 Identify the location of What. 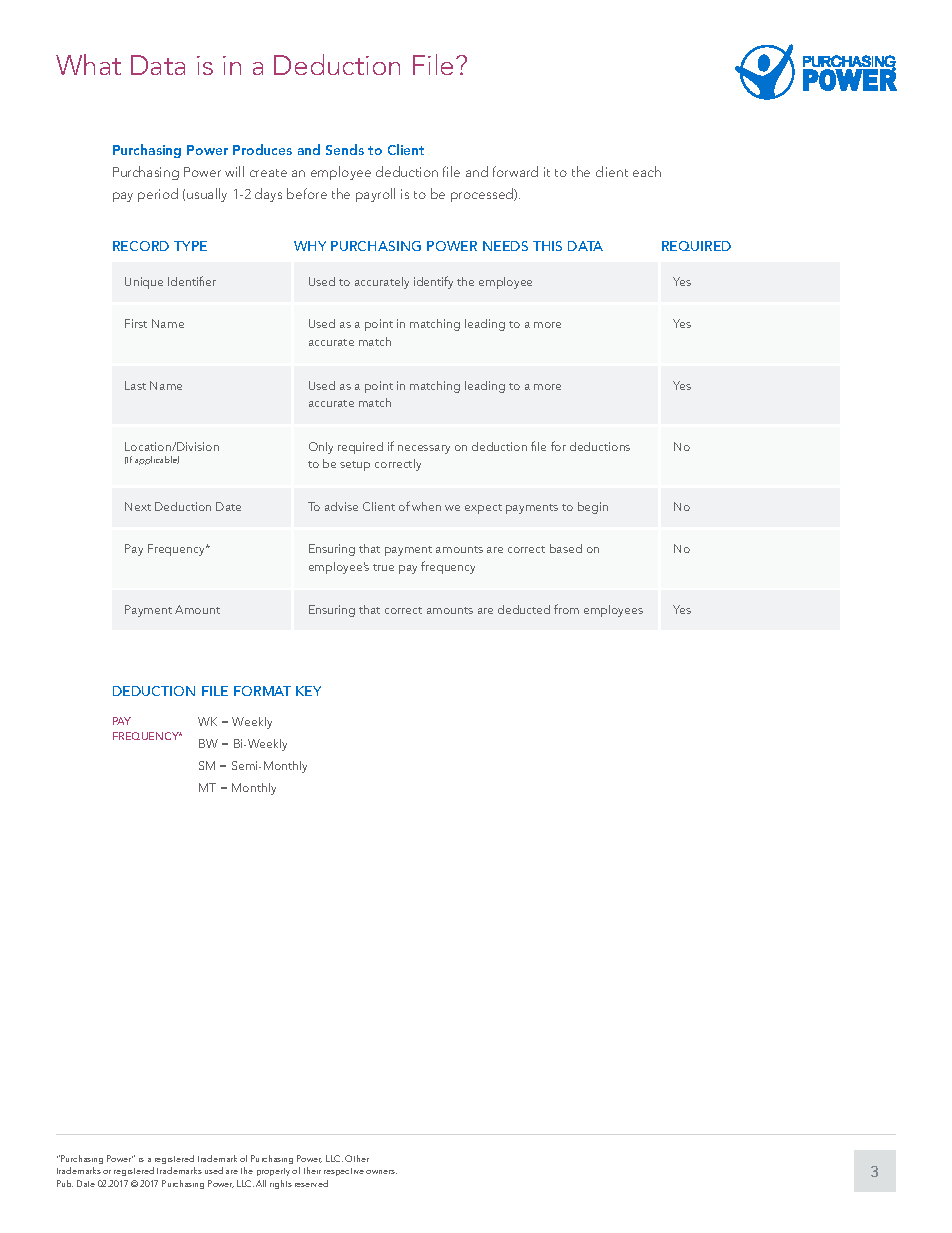
(88, 64).
